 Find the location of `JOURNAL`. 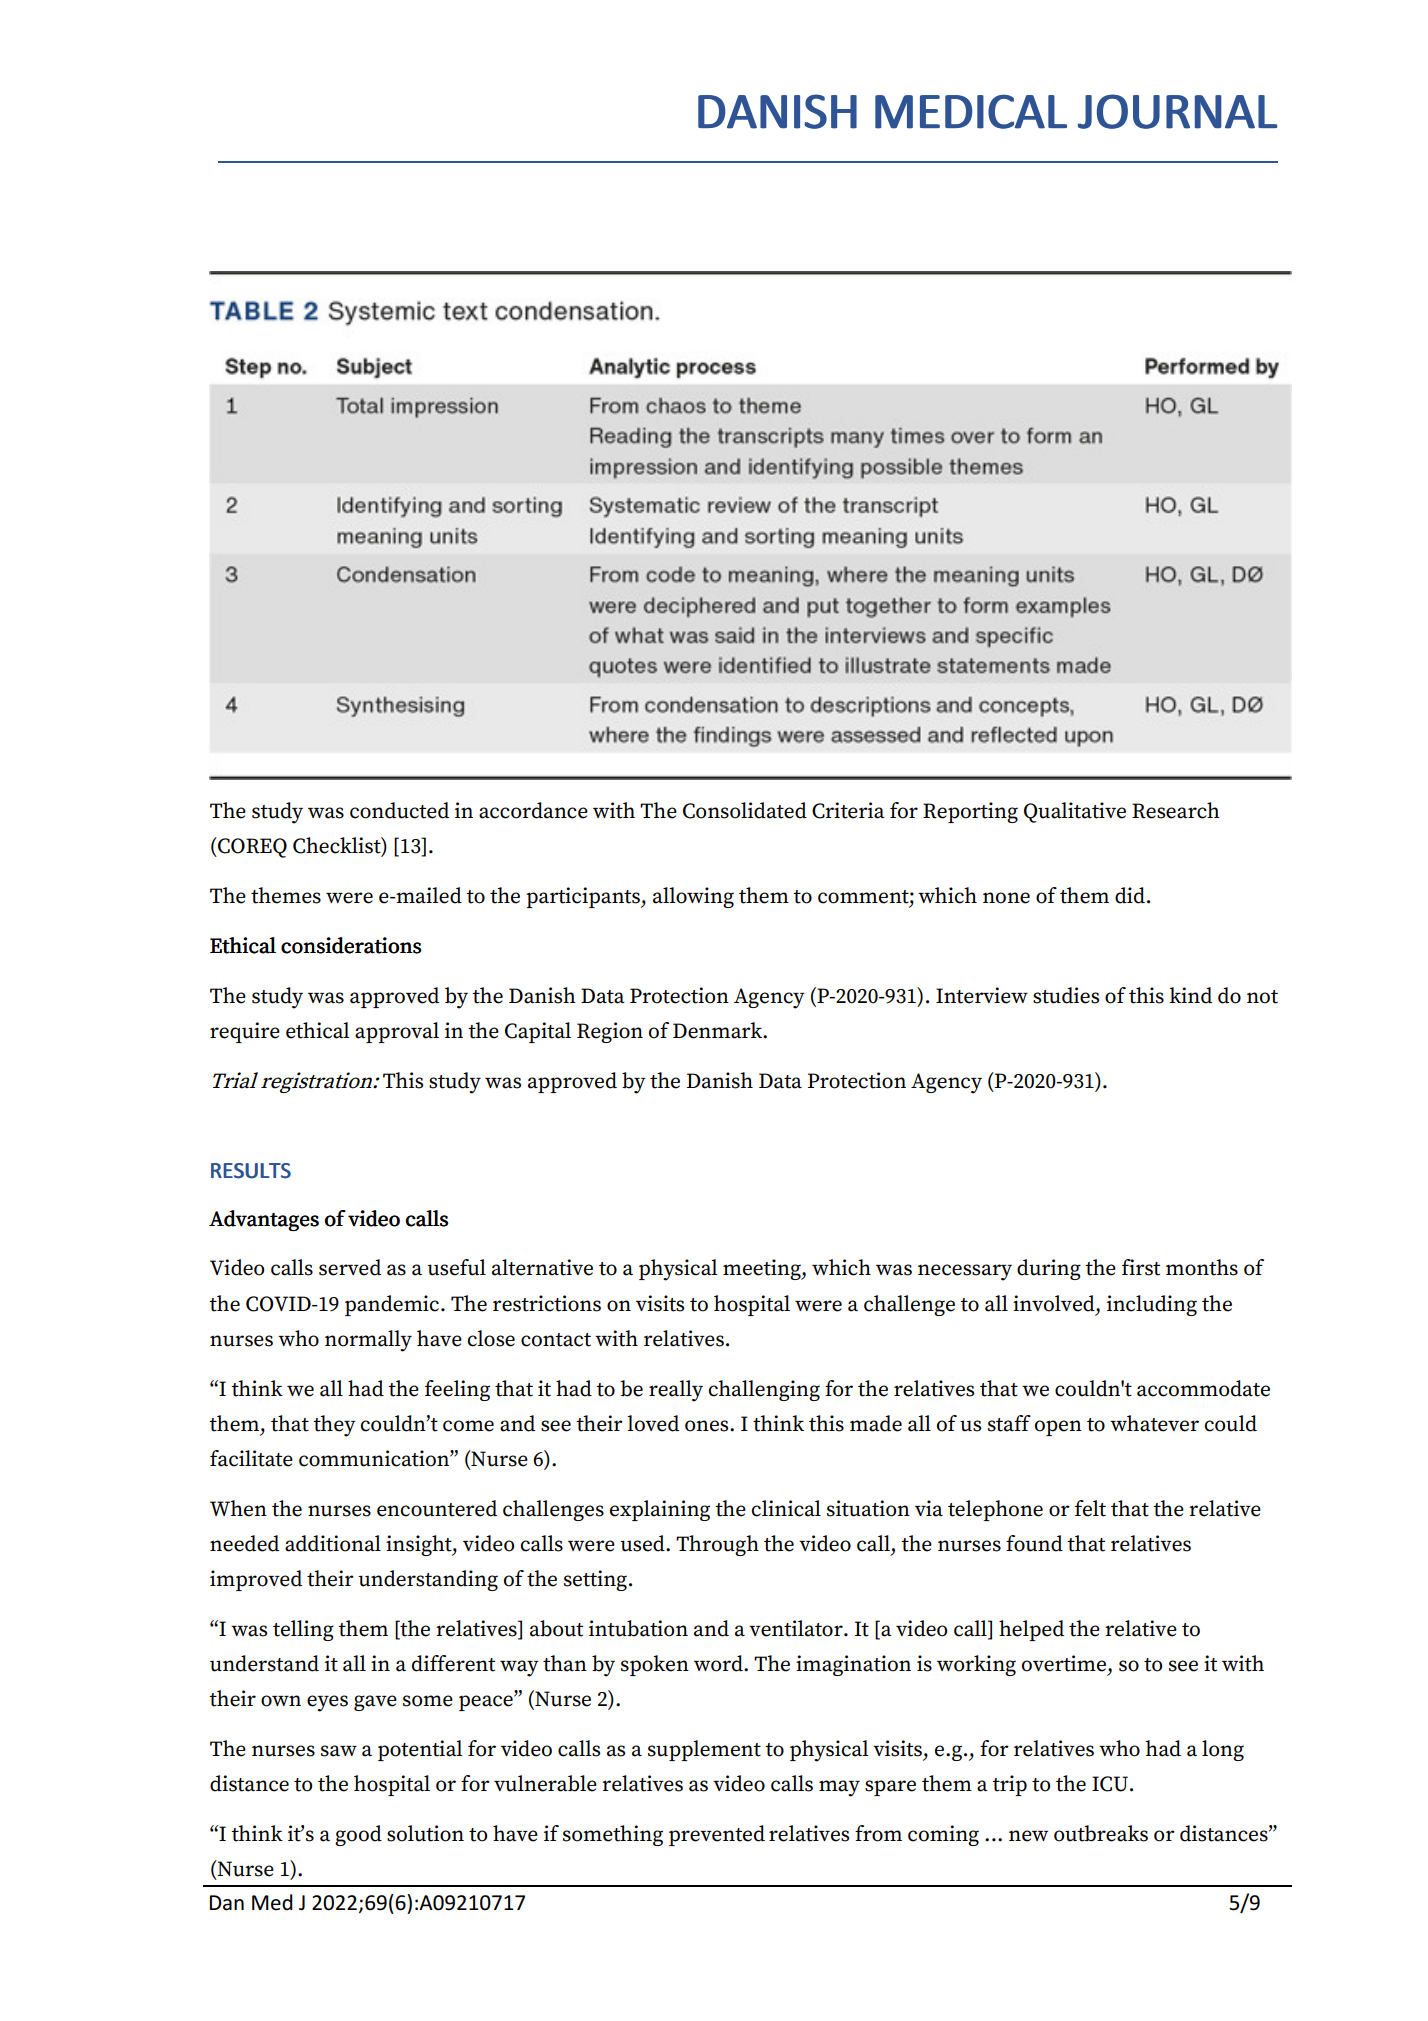

JOURNAL is located at coordinates (1177, 111).
